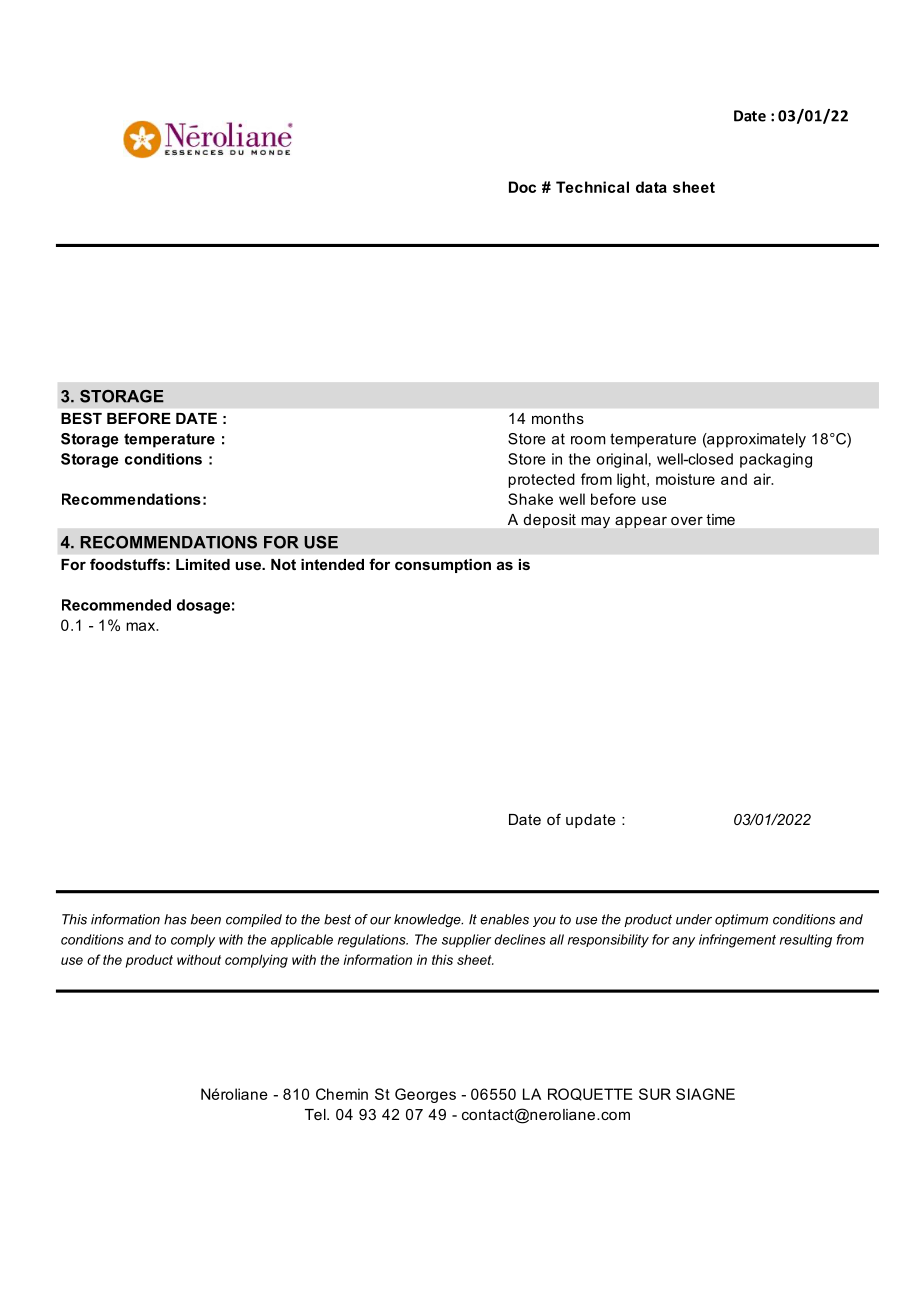  Describe the element at coordinates (425, 1095) in the image. I see `Georges` at that location.
